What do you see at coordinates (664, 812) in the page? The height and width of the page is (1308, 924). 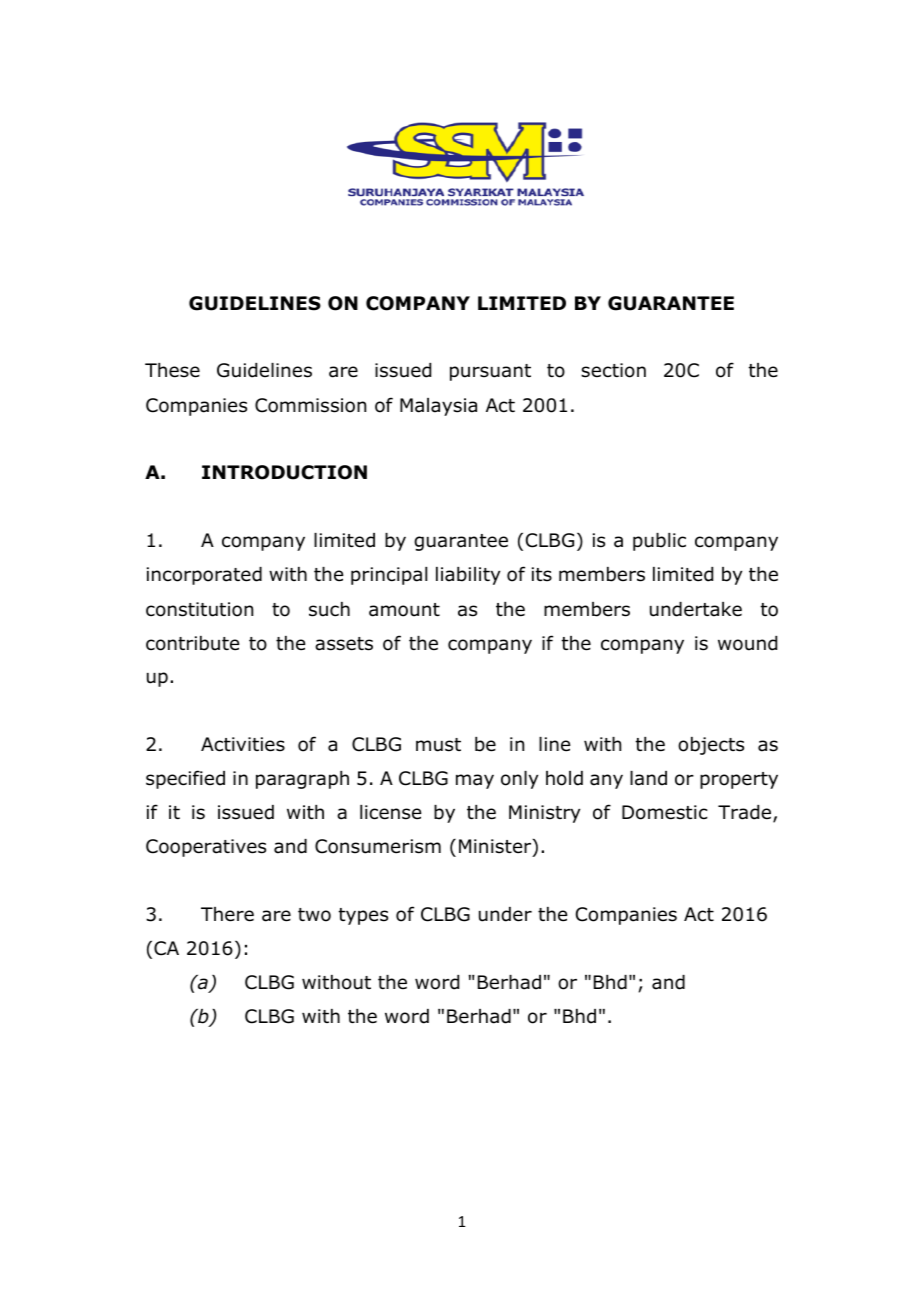 I see `Domestic` at bounding box center [664, 812].
